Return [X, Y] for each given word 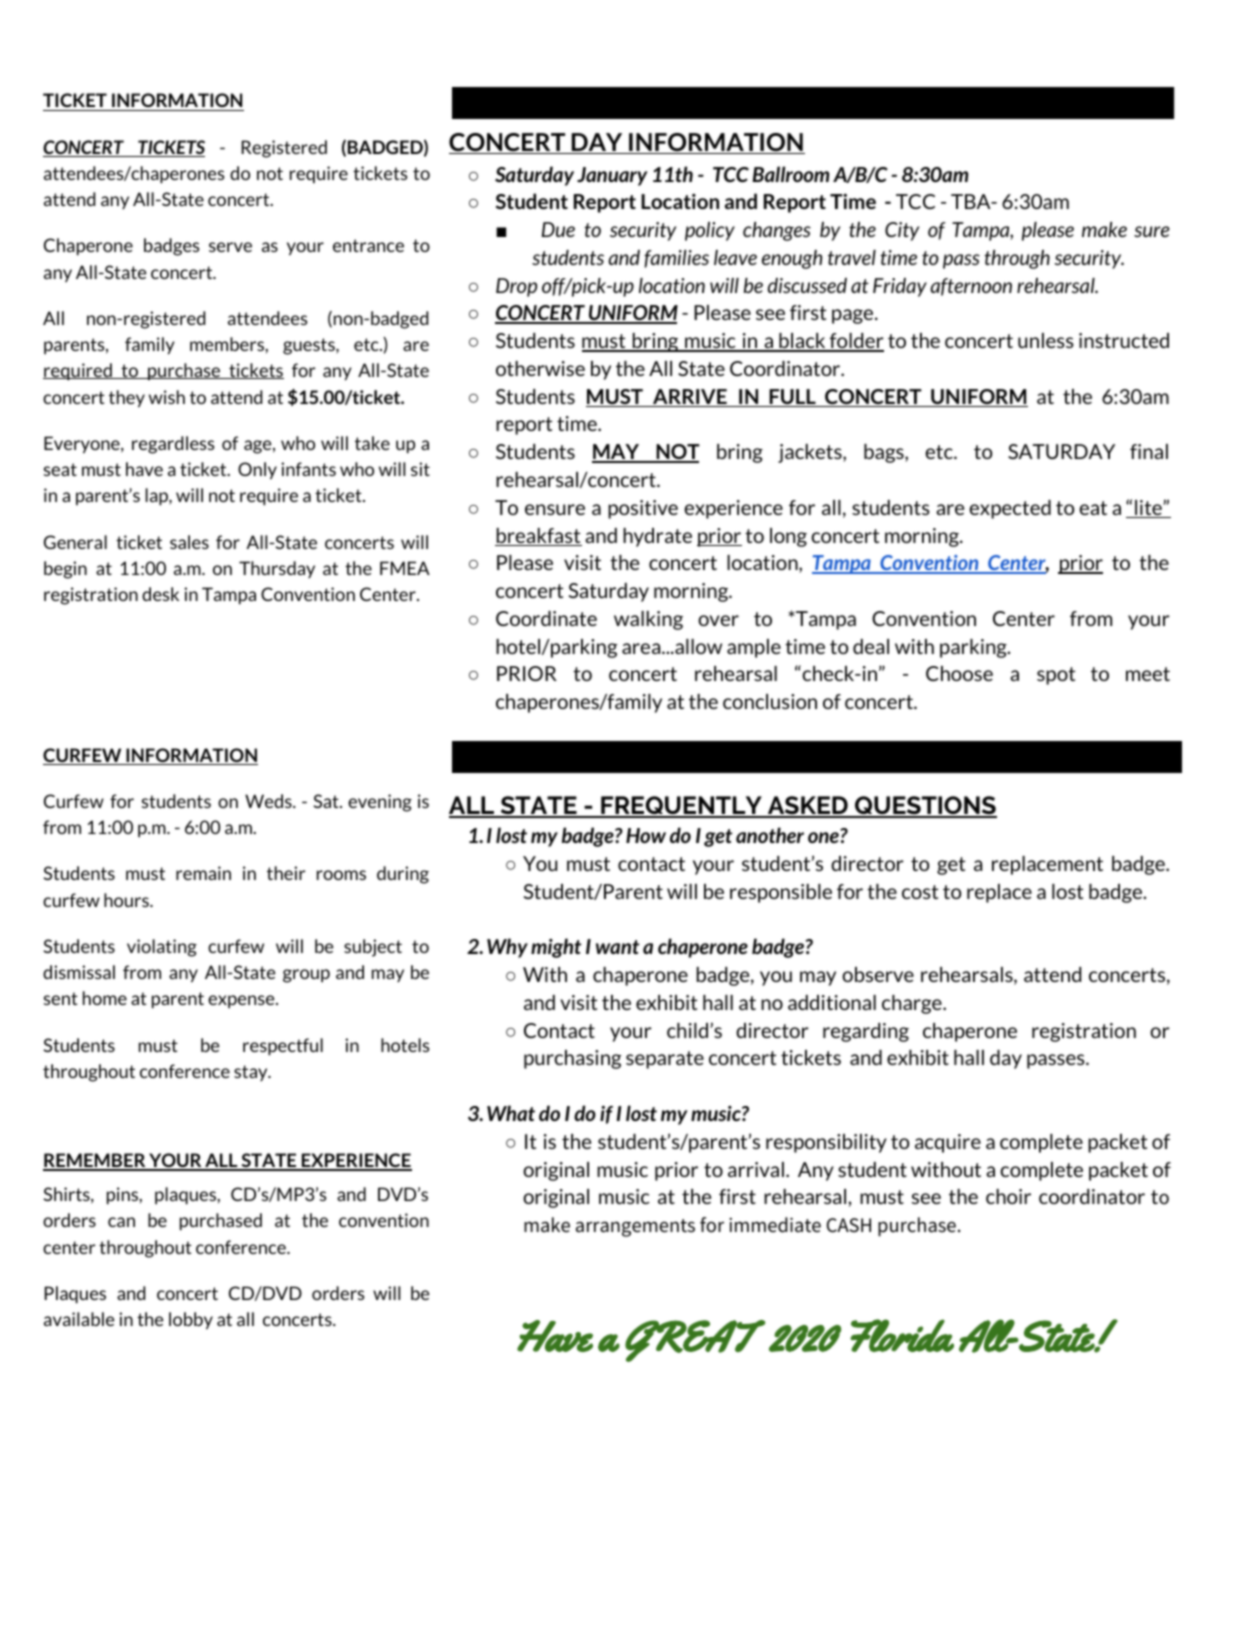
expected [1010, 509]
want [617, 947]
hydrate [657, 537]
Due [558, 229]
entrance [368, 245]
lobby [191, 1320]
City [902, 231]
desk [160, 594]
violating [162, 948]
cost [920, 892]
